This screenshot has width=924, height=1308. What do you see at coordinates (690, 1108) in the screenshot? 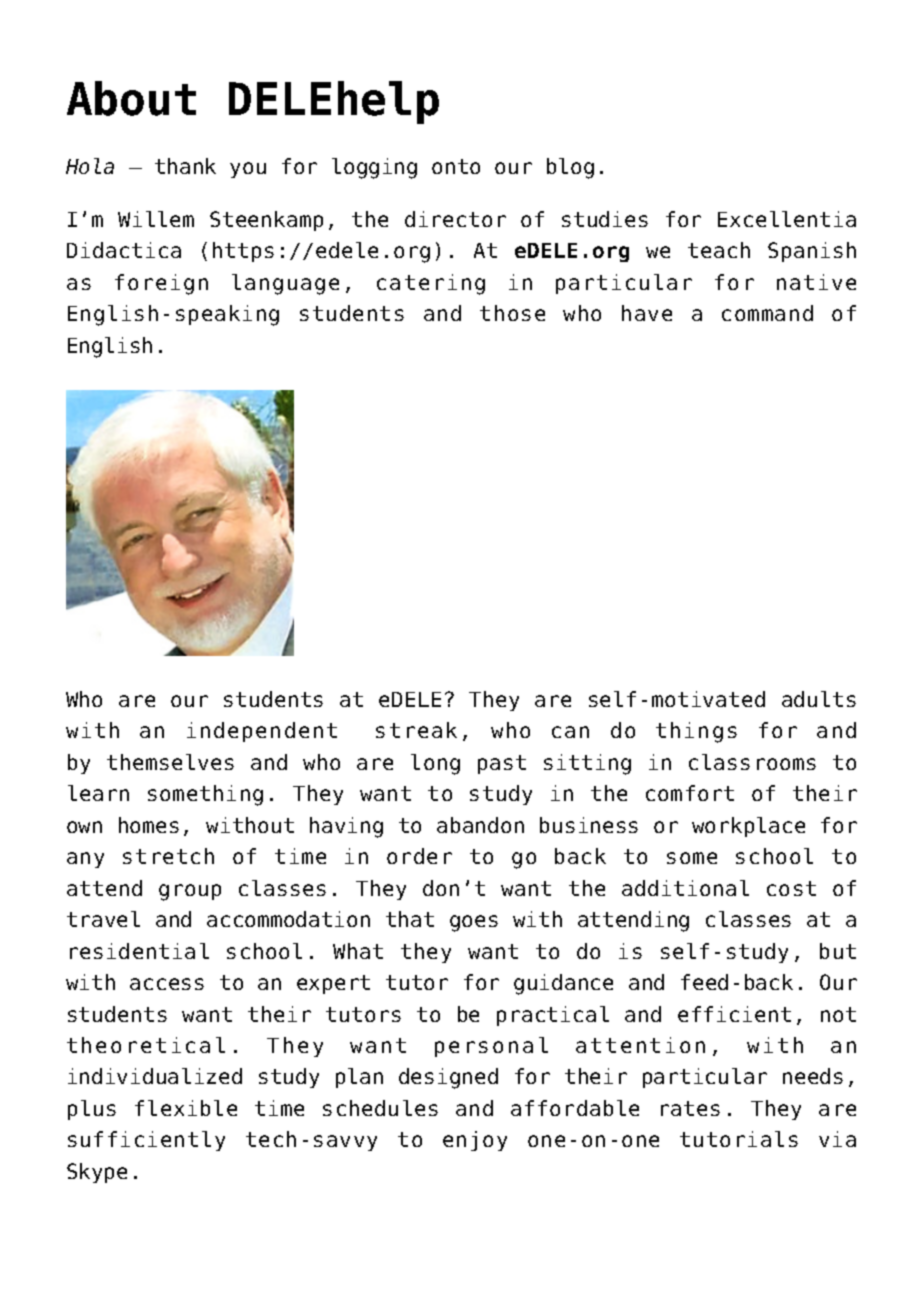
I see `rates` at bounding box center [690, 1108].
